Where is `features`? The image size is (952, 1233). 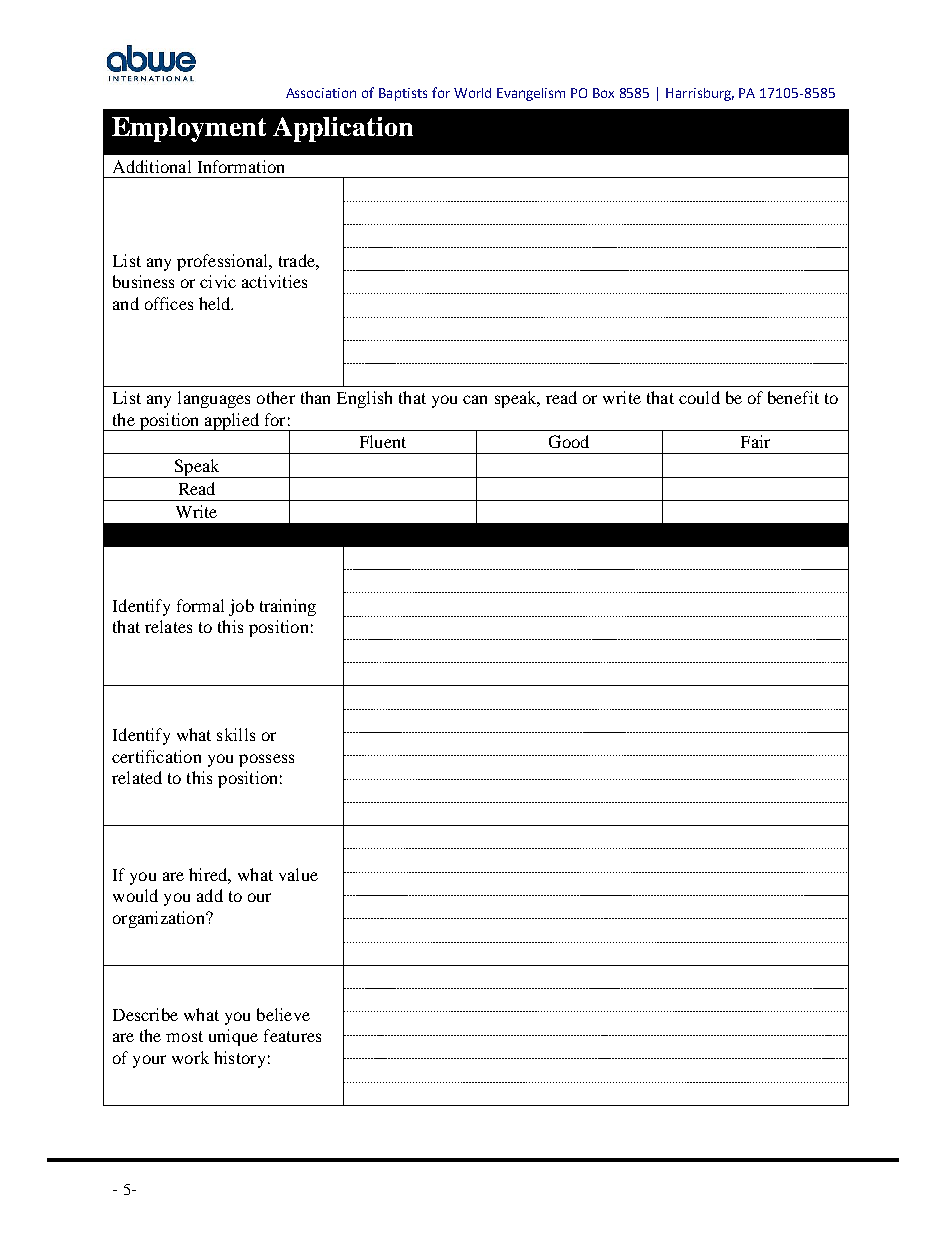 features is located at coordinates (292, 1035).
